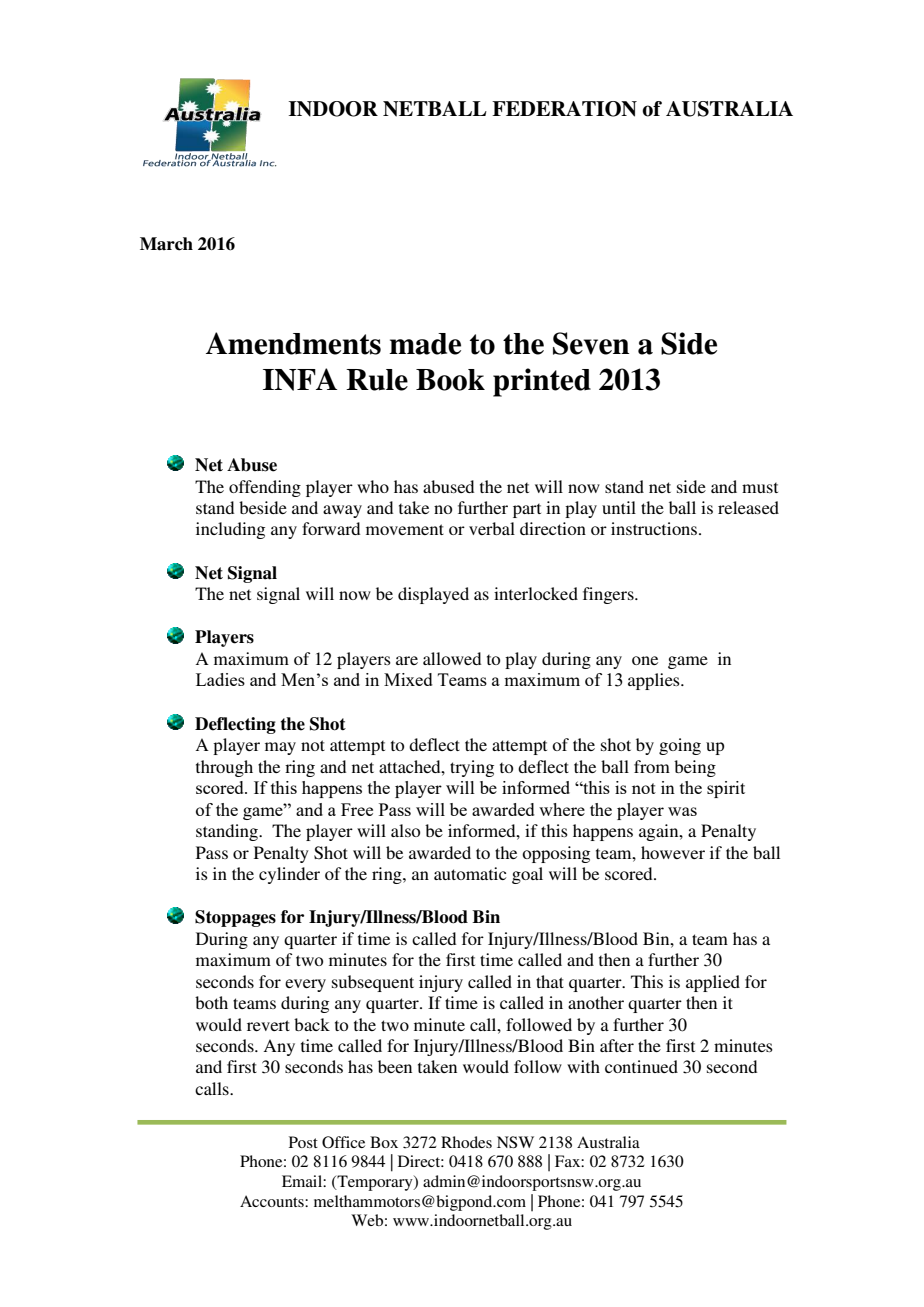 This document has height=1307, width=924. Describe the element at coordinates (564, 109) in the document. I see `FEDERATION` at that location.
